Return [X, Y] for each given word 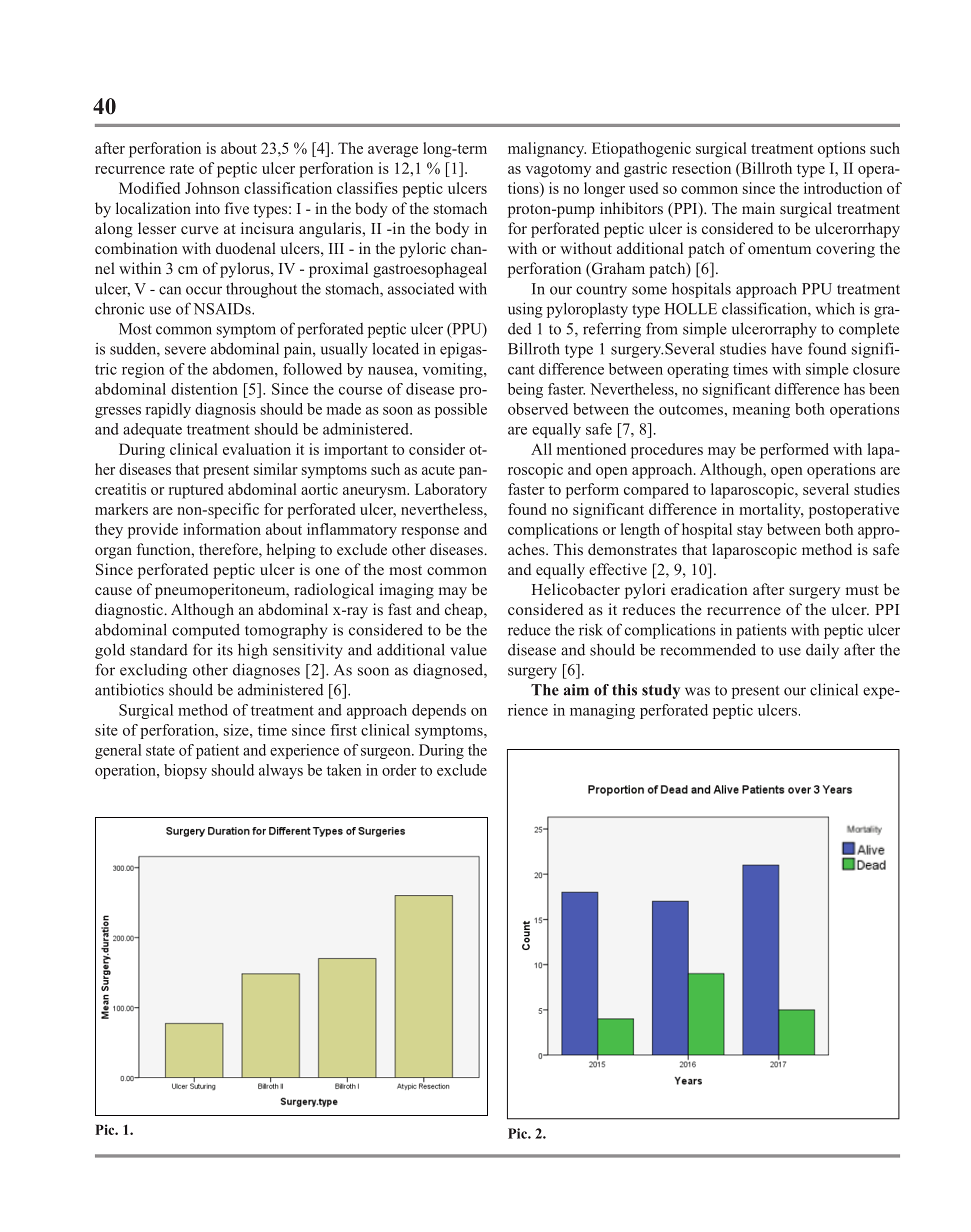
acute [438, 470]
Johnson [212, 188]
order [399, 770]
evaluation [257, 449]
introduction [843, 188]
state [160, 751]
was [697, 691]
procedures [667, 451]
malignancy [547, 150]
